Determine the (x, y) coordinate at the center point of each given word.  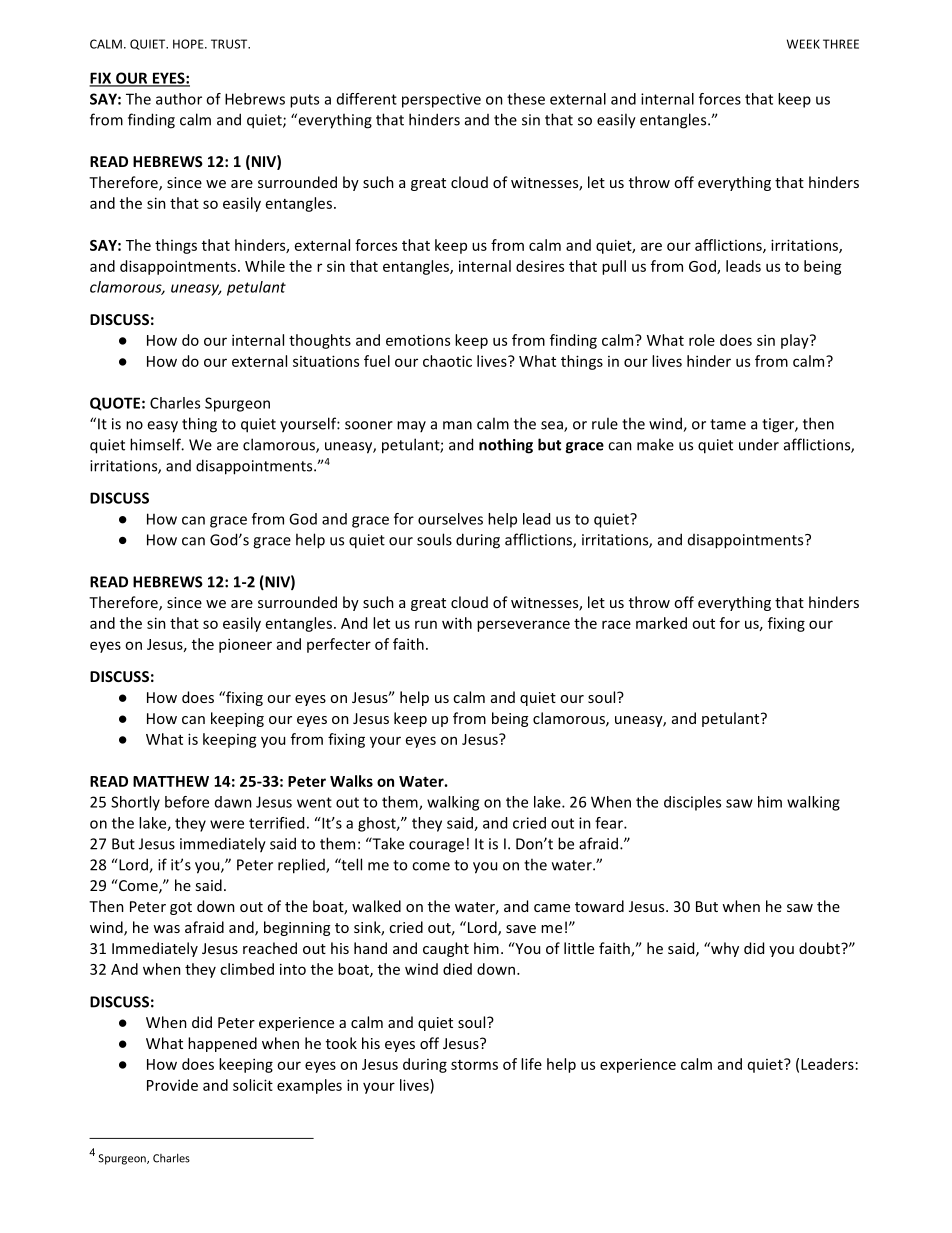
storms (474, 1065)
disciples (692, 803)
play (796, 341)
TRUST (230, 44)
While (265, 266)
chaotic (447, 361)
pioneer (245, 645)
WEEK (803, 44)
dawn (233, 802)
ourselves (450, 519)
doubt (820, 948)
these (526, 99)
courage (436, 847)
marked (661, 623)
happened (222, 1044)
